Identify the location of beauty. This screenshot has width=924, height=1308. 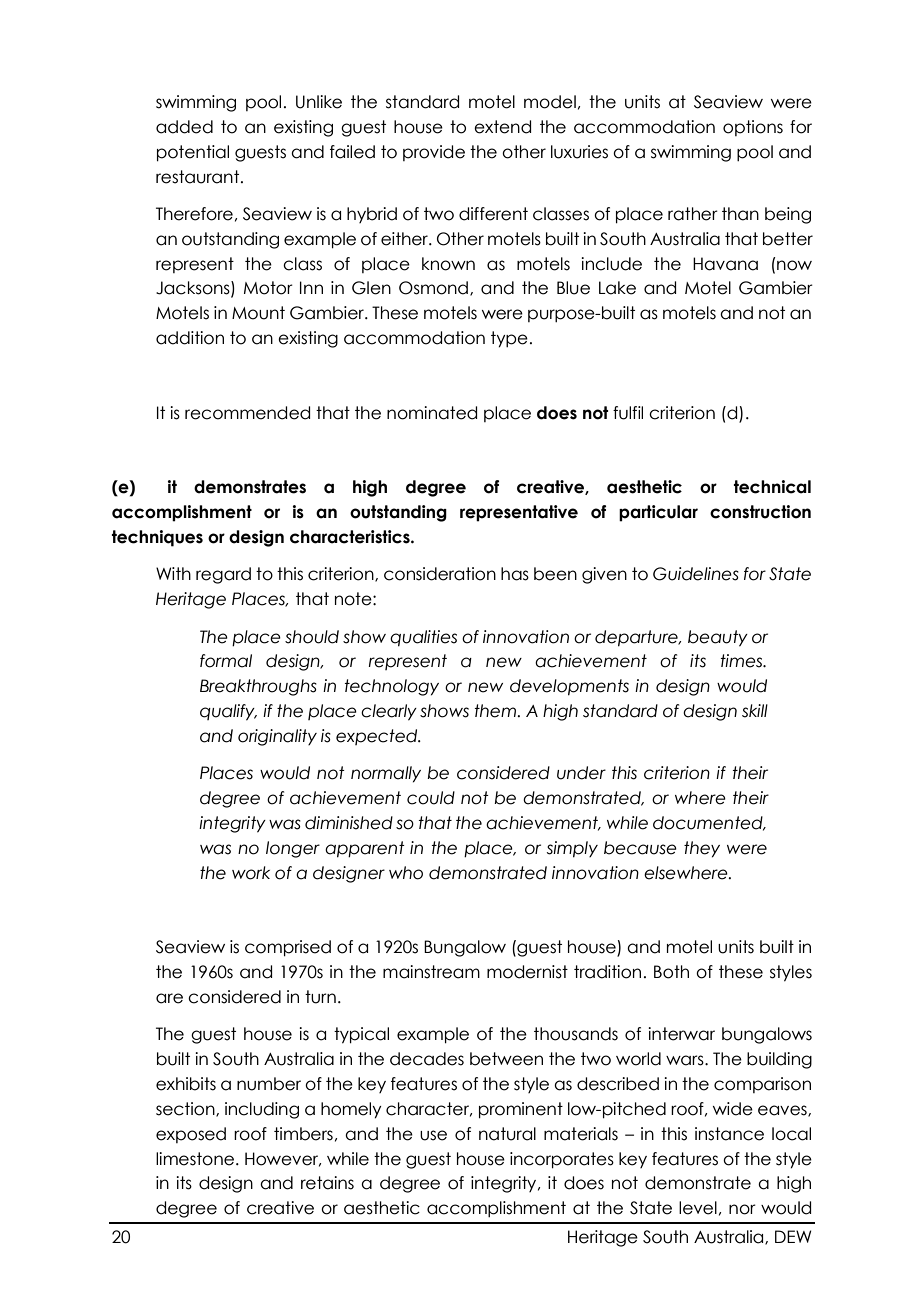
(718, 638).
